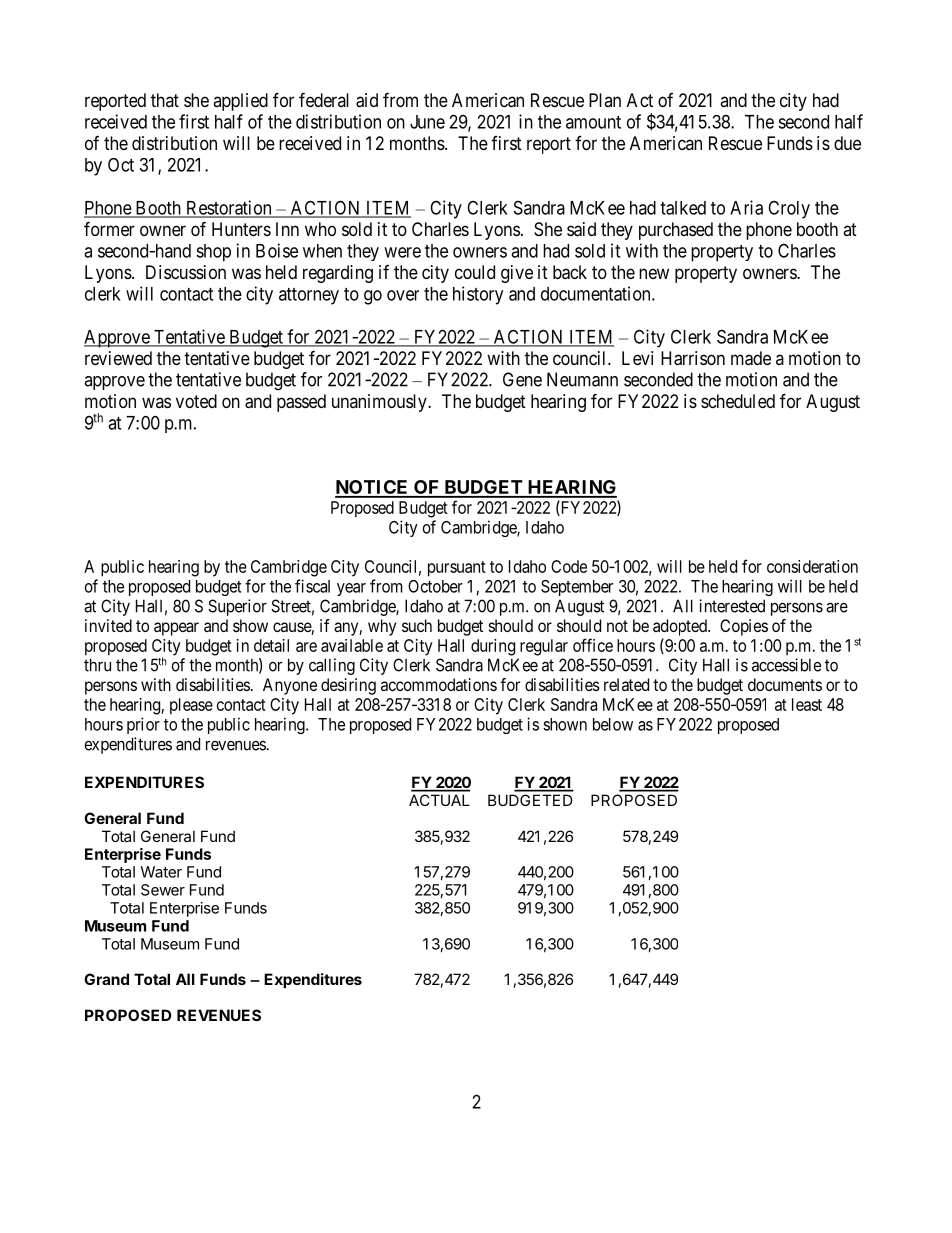 The image size is (952, 1233). What do you see at coordinates (165, 100) in the page?
I see `that` at bounding box center [165, 100].
